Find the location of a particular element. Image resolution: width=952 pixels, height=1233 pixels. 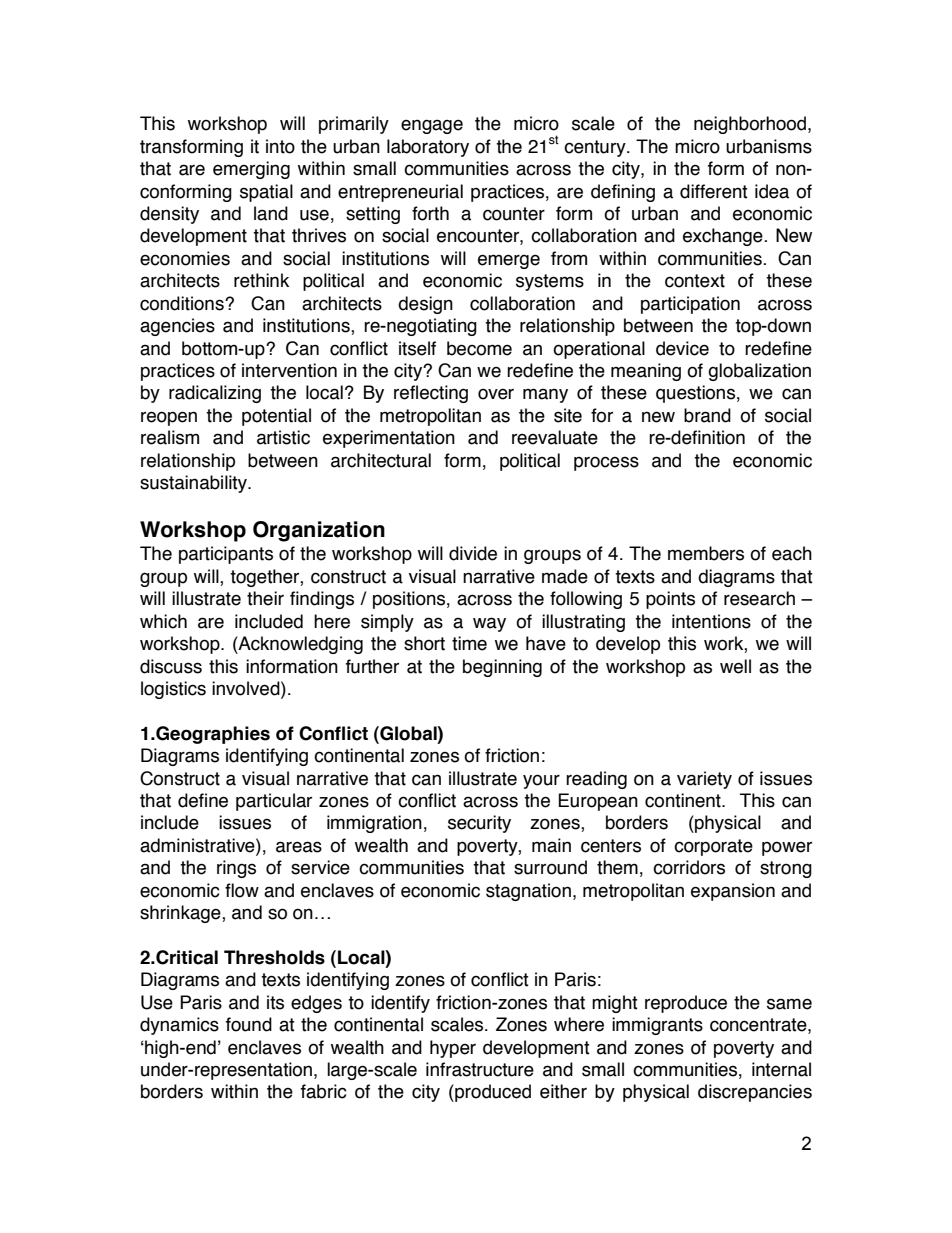

questions is located at coordinates (695, 394).
